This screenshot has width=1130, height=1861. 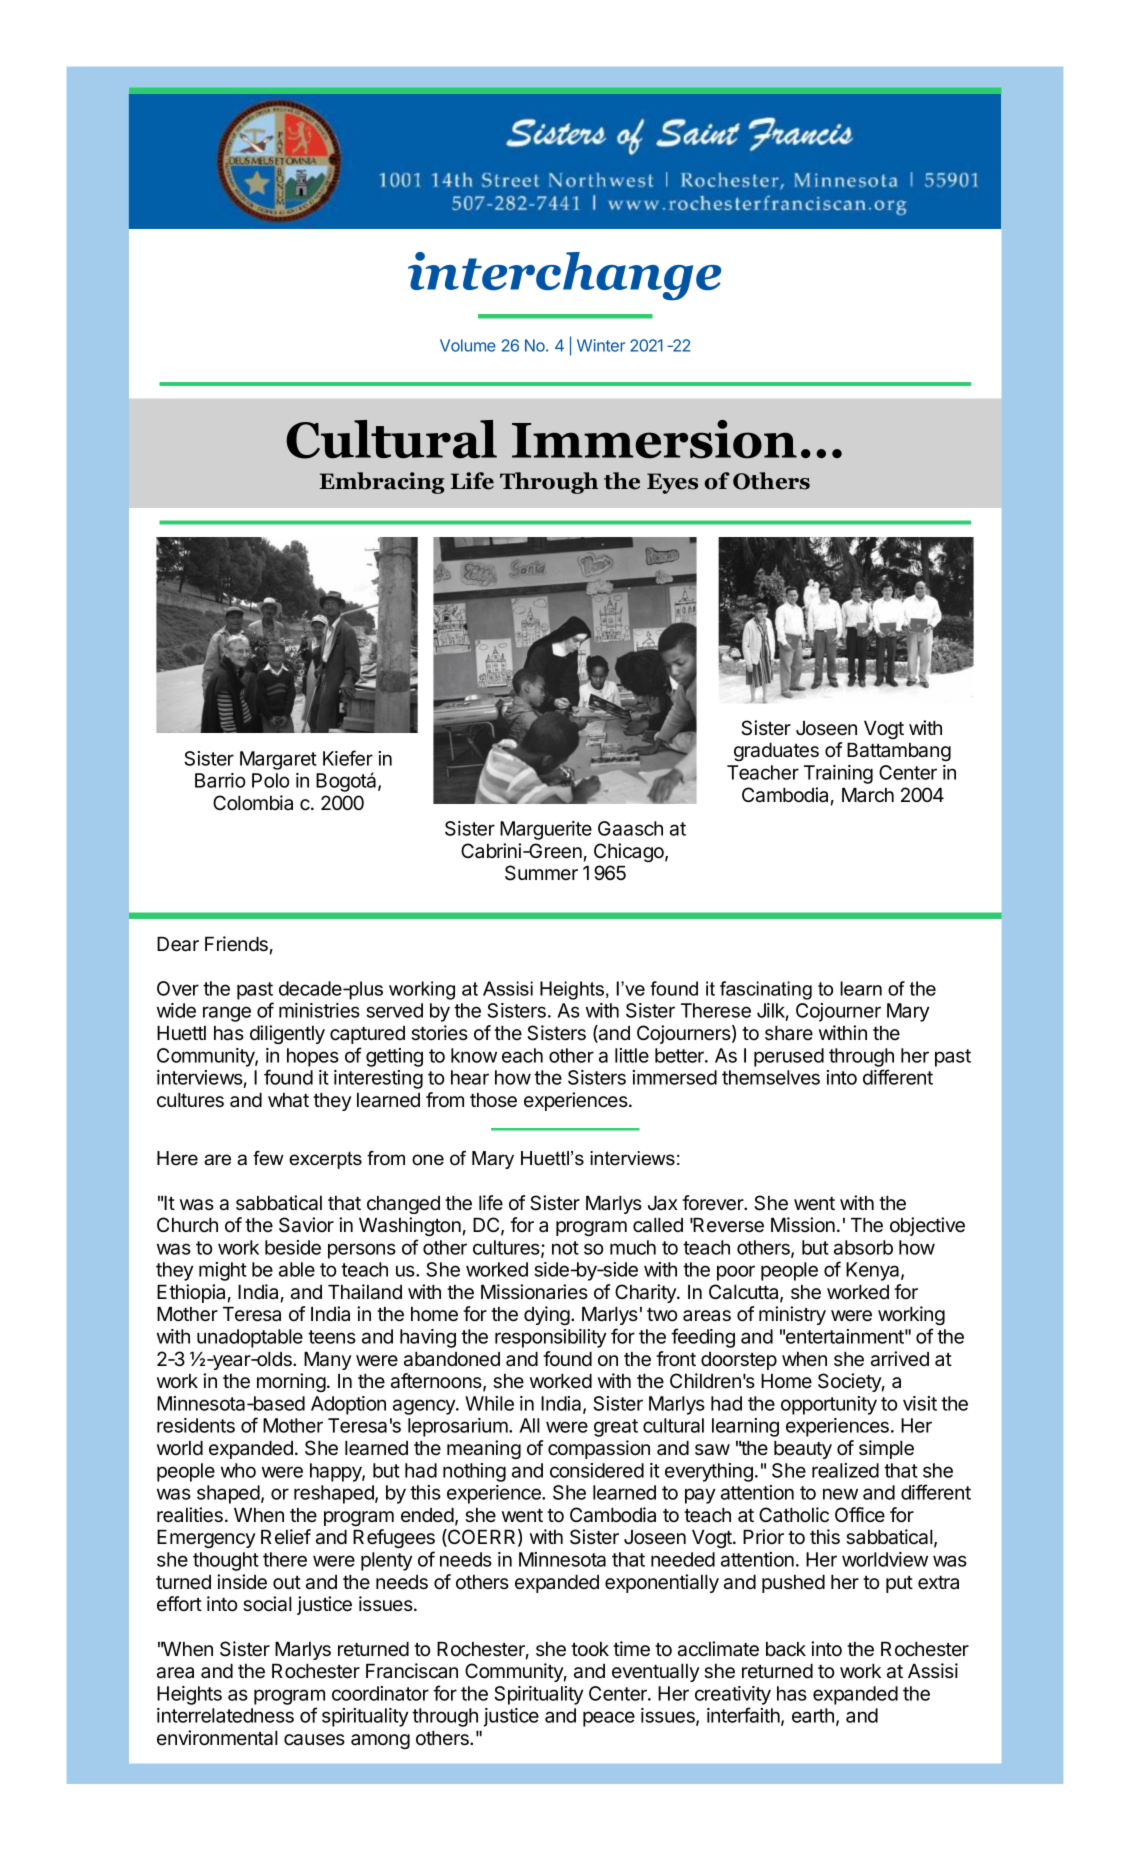 What do you see at coordinates (468, 345) in the screenshot?
I see `Volume` at bounding box center [468, 345].
